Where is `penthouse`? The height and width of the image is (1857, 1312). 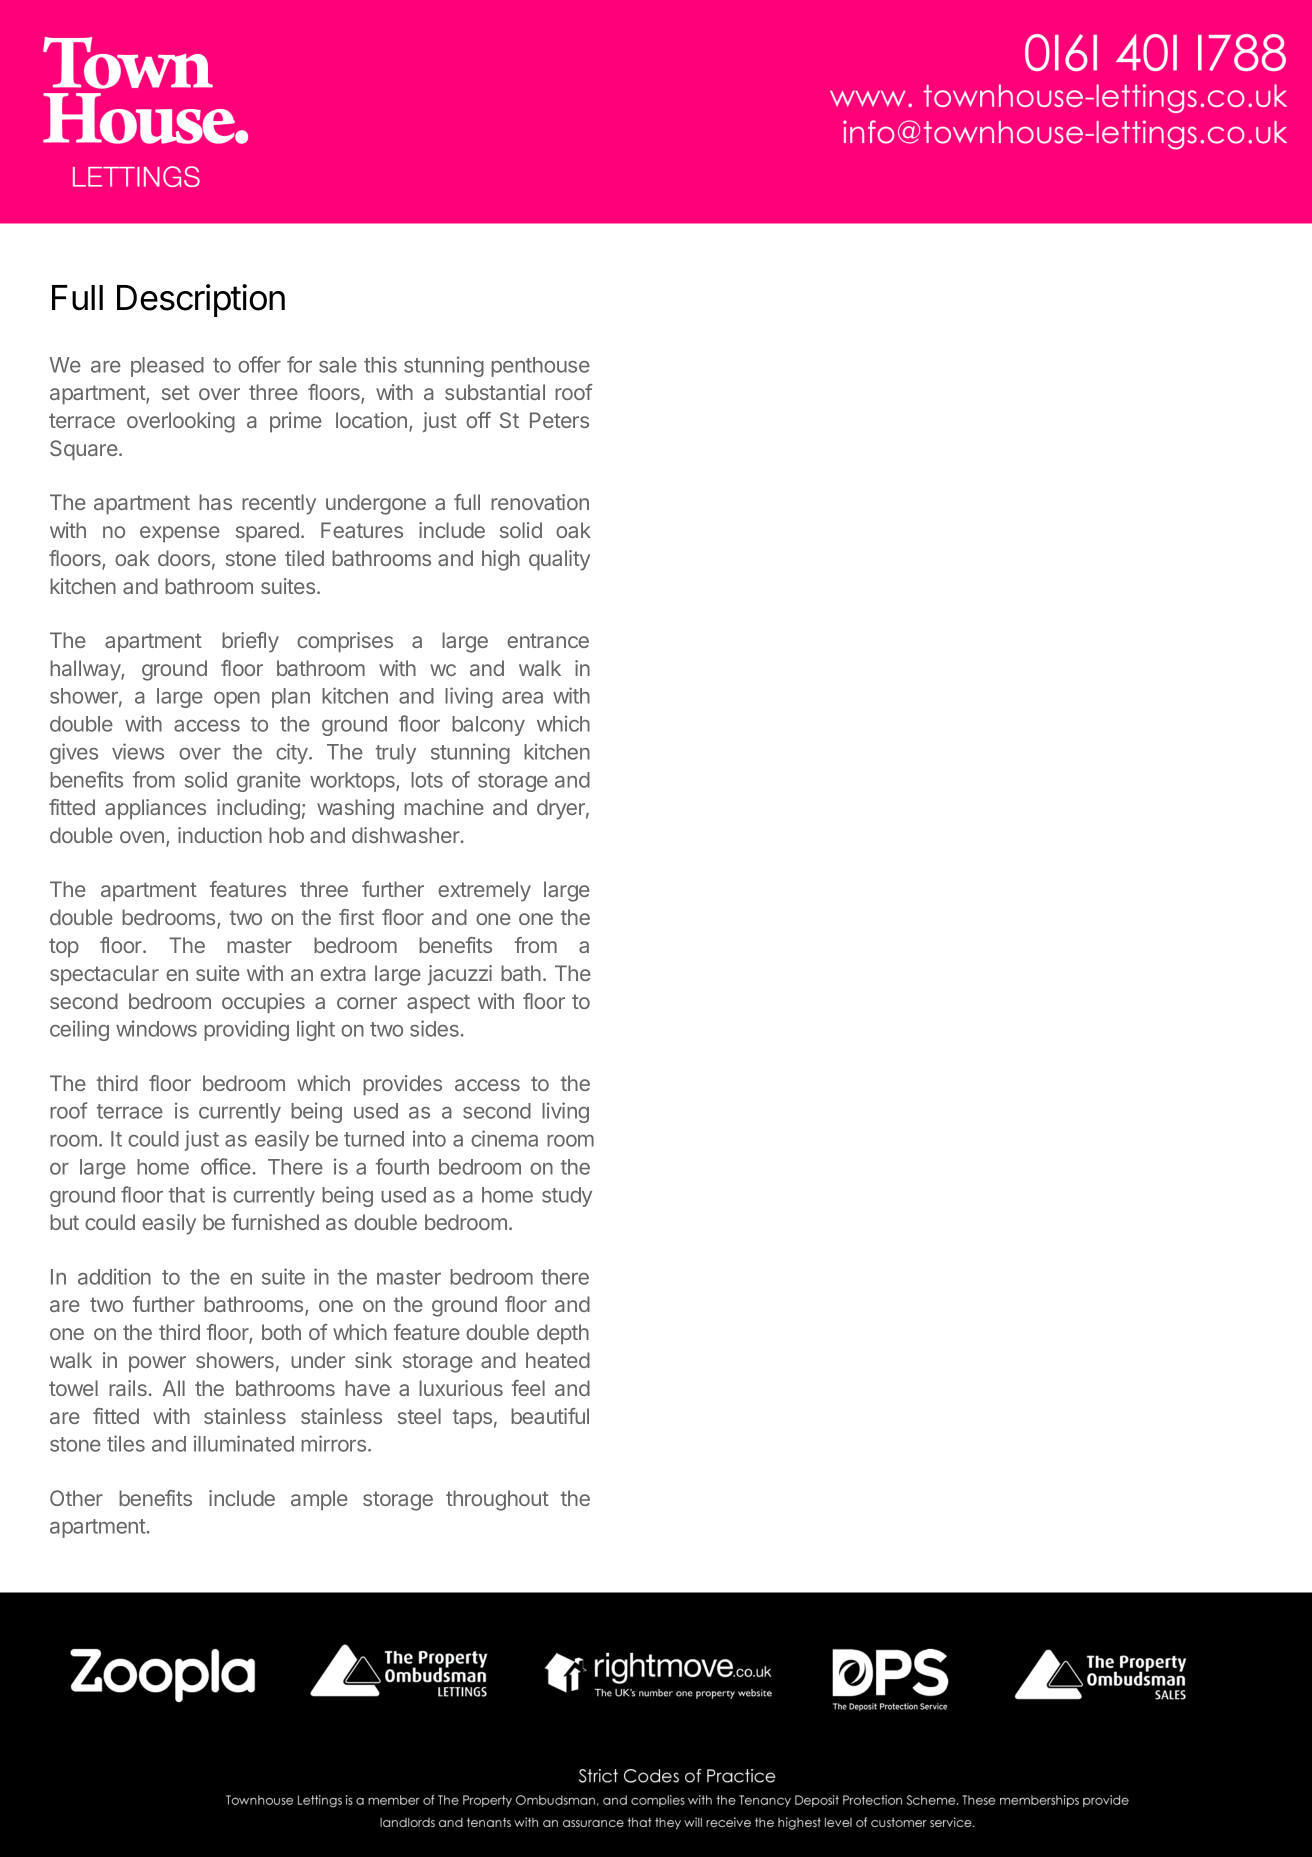 penthouse is located at coordinates (540, 367).
